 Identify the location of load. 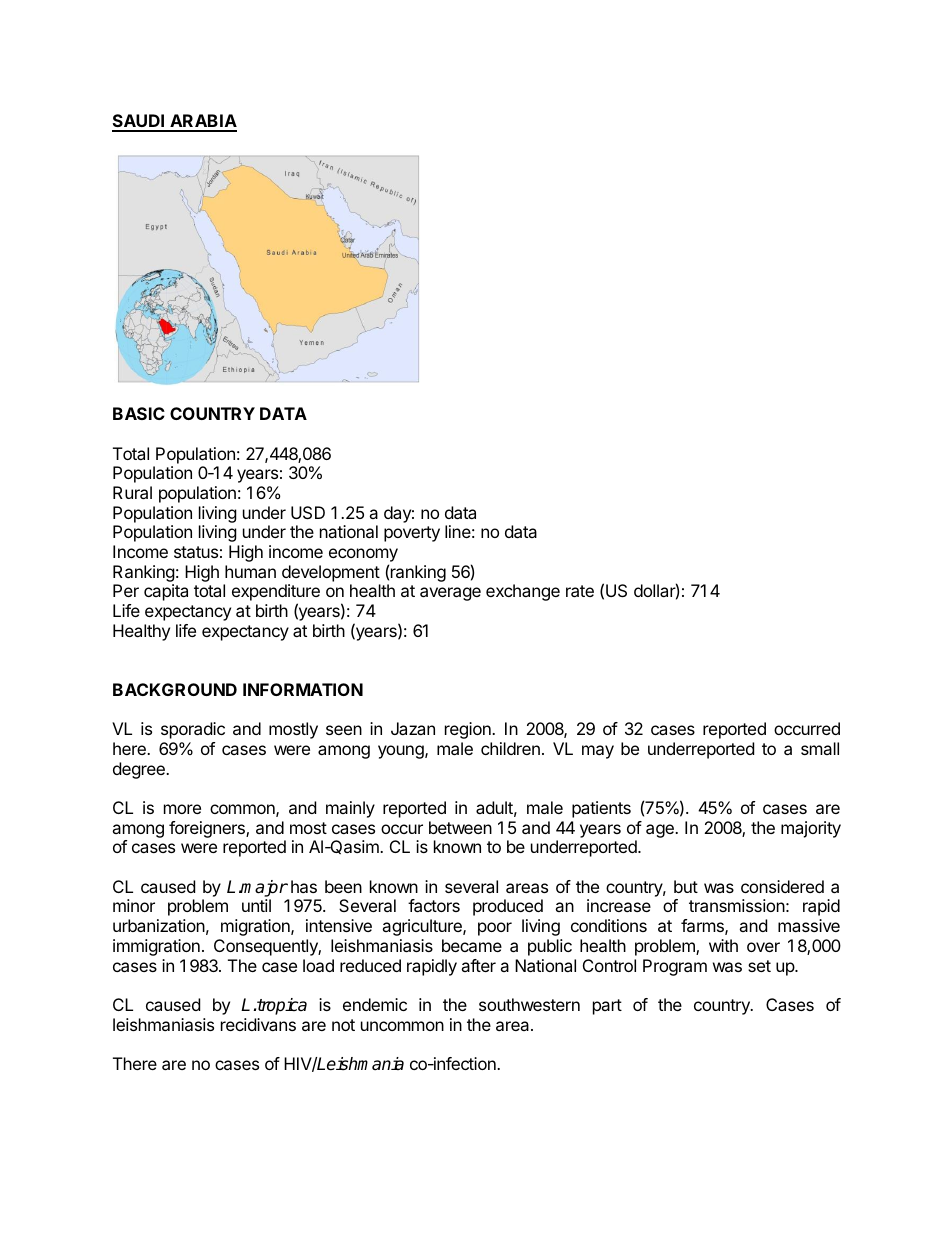
(318, 965).
